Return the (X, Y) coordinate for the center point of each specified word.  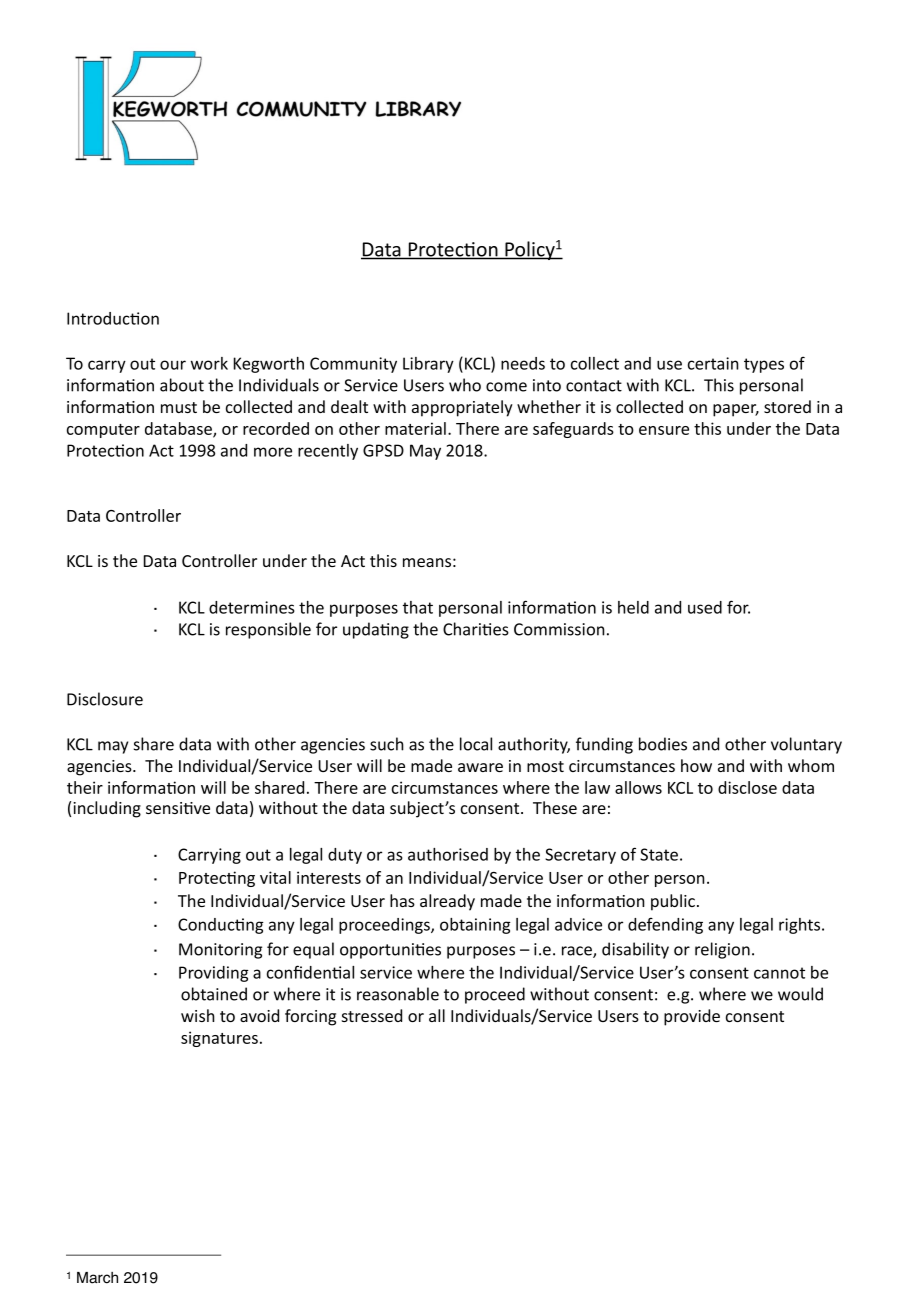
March (97, 1278)
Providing (214, 974)
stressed (372, 1015)
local (476, 744)
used (705, 607)
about (182, 385)
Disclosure (105, 699)
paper (736, 410)
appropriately (462, 408)
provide (692, 1017)
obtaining (475, 926)
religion (722, 950)
